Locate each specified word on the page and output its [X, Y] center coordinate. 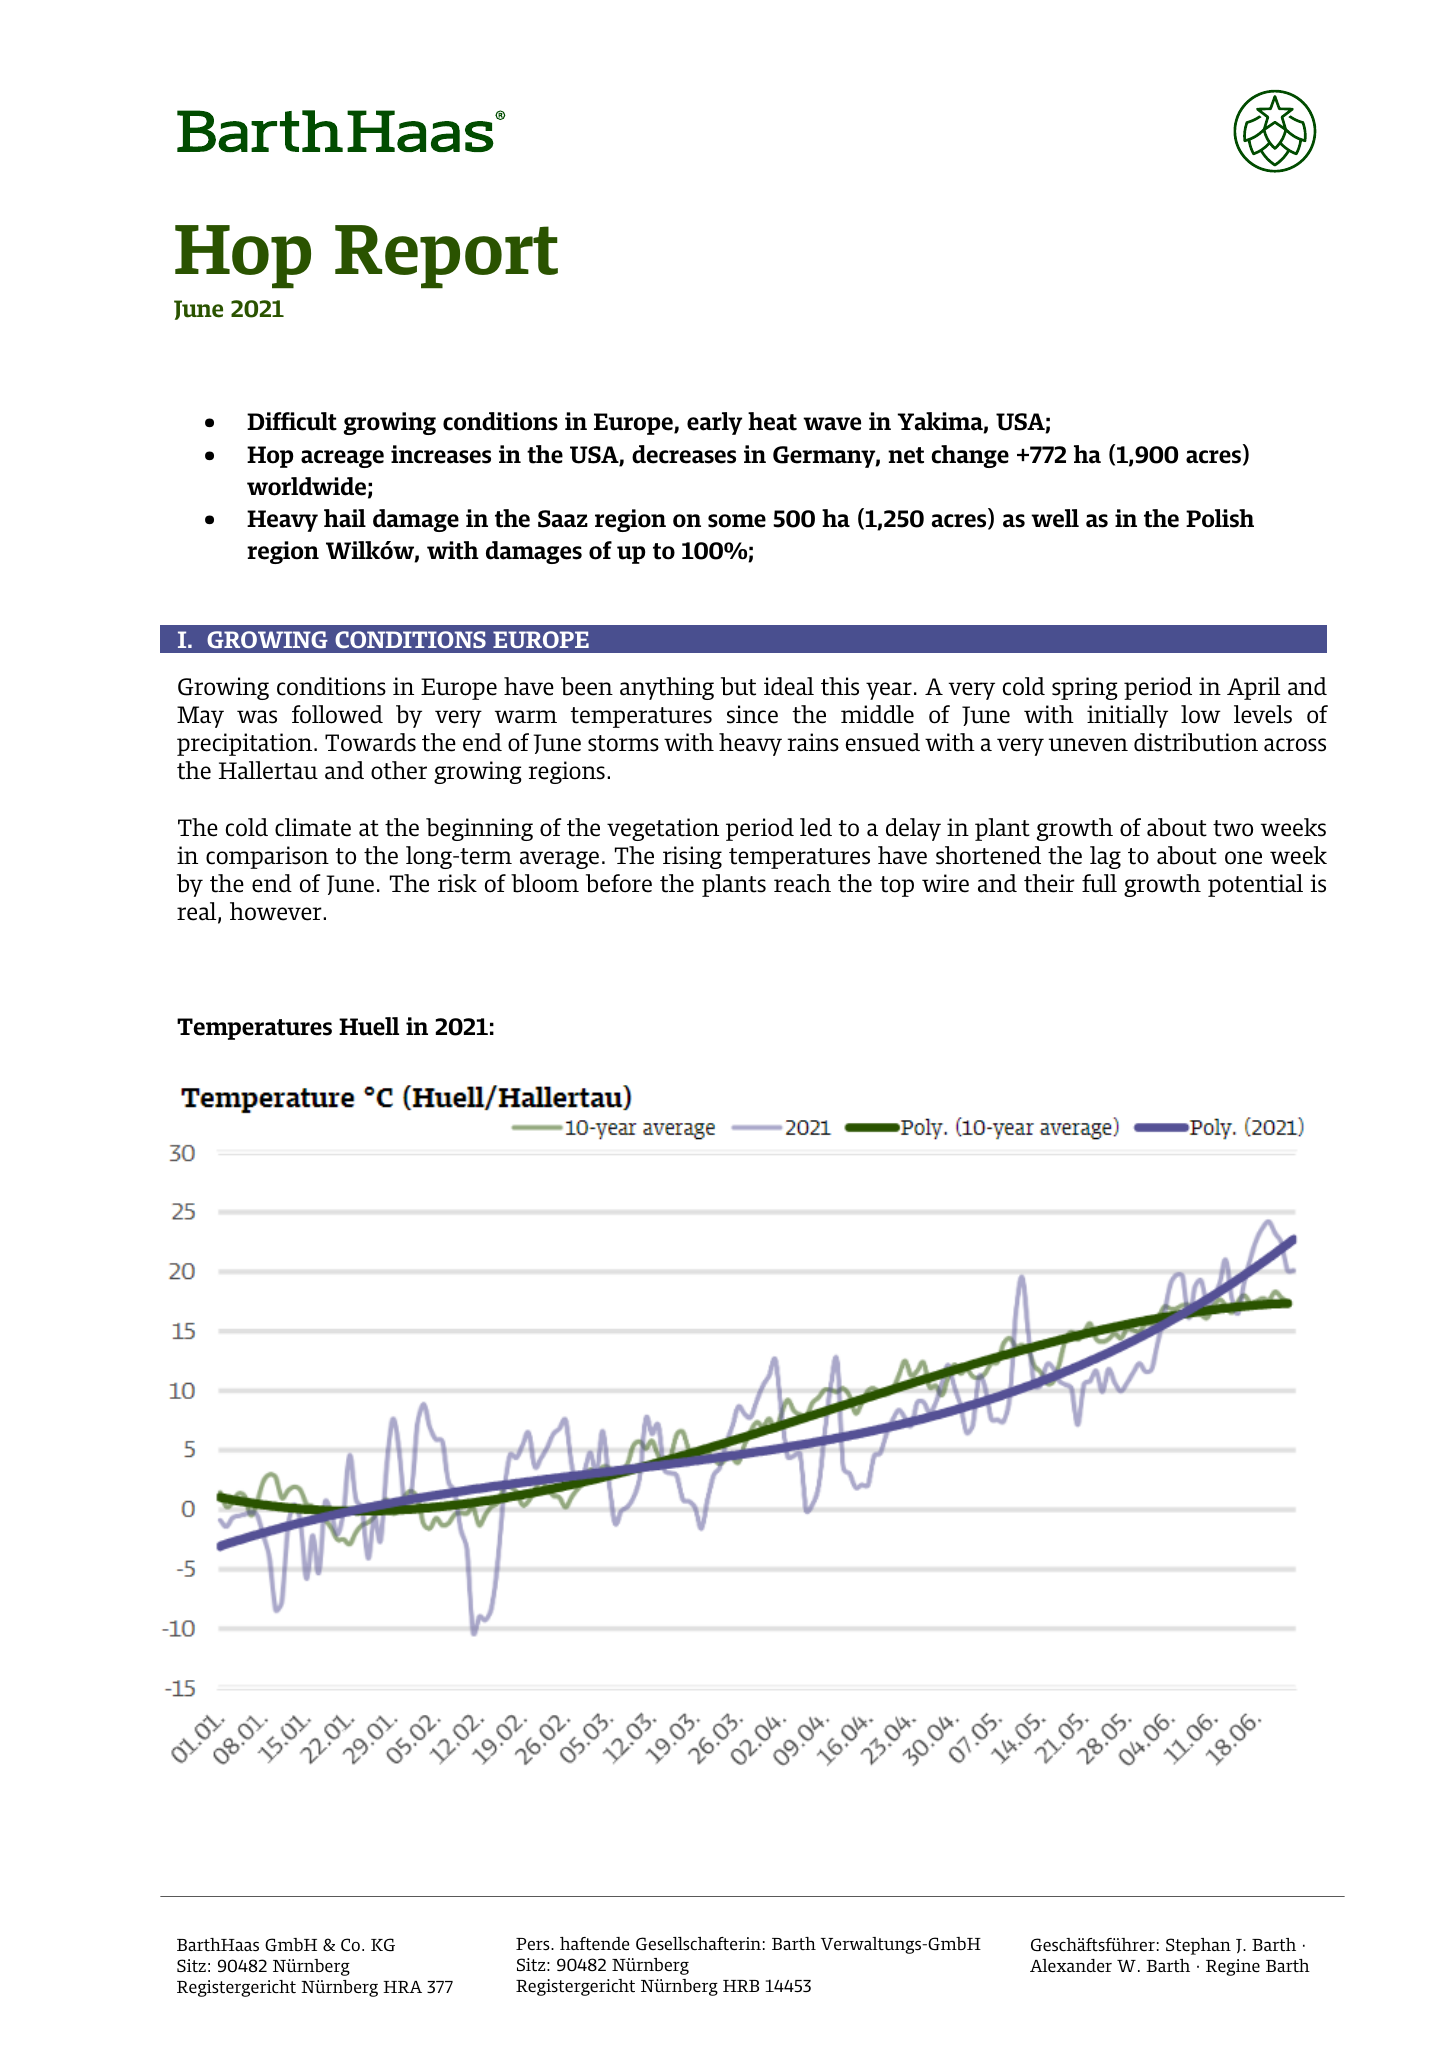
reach [802, 883]
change [970, 456]
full [1099, 883]
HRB [741, 1986]
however [277, 911]
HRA [402, 1987]
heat [772, 421]
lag [1105, 857]
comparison [267, 857]
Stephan [1198, 1946]
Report [446, 257]
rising [692, 857]
